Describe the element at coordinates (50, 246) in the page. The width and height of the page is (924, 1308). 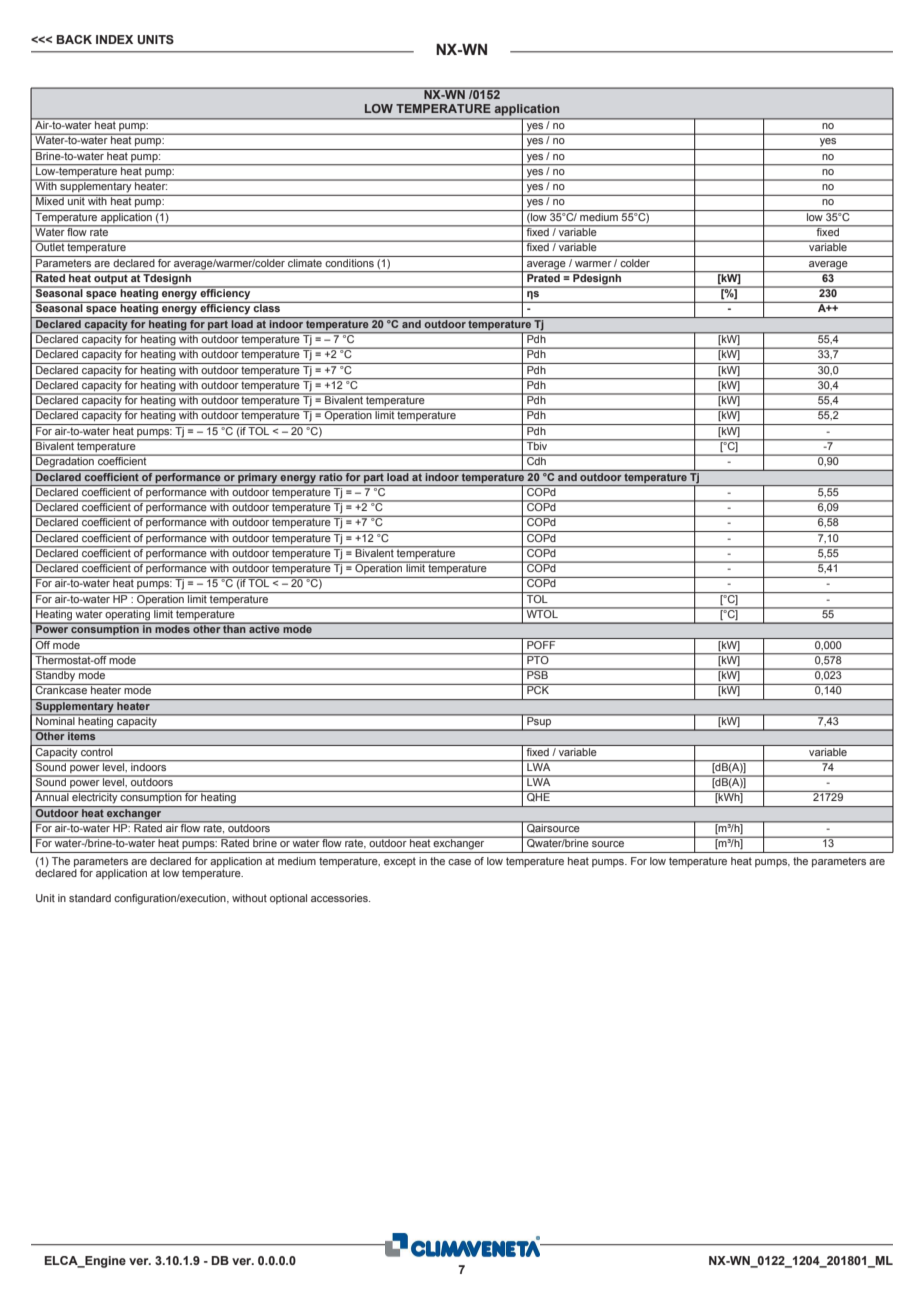
I see `Outlet` at that location.
